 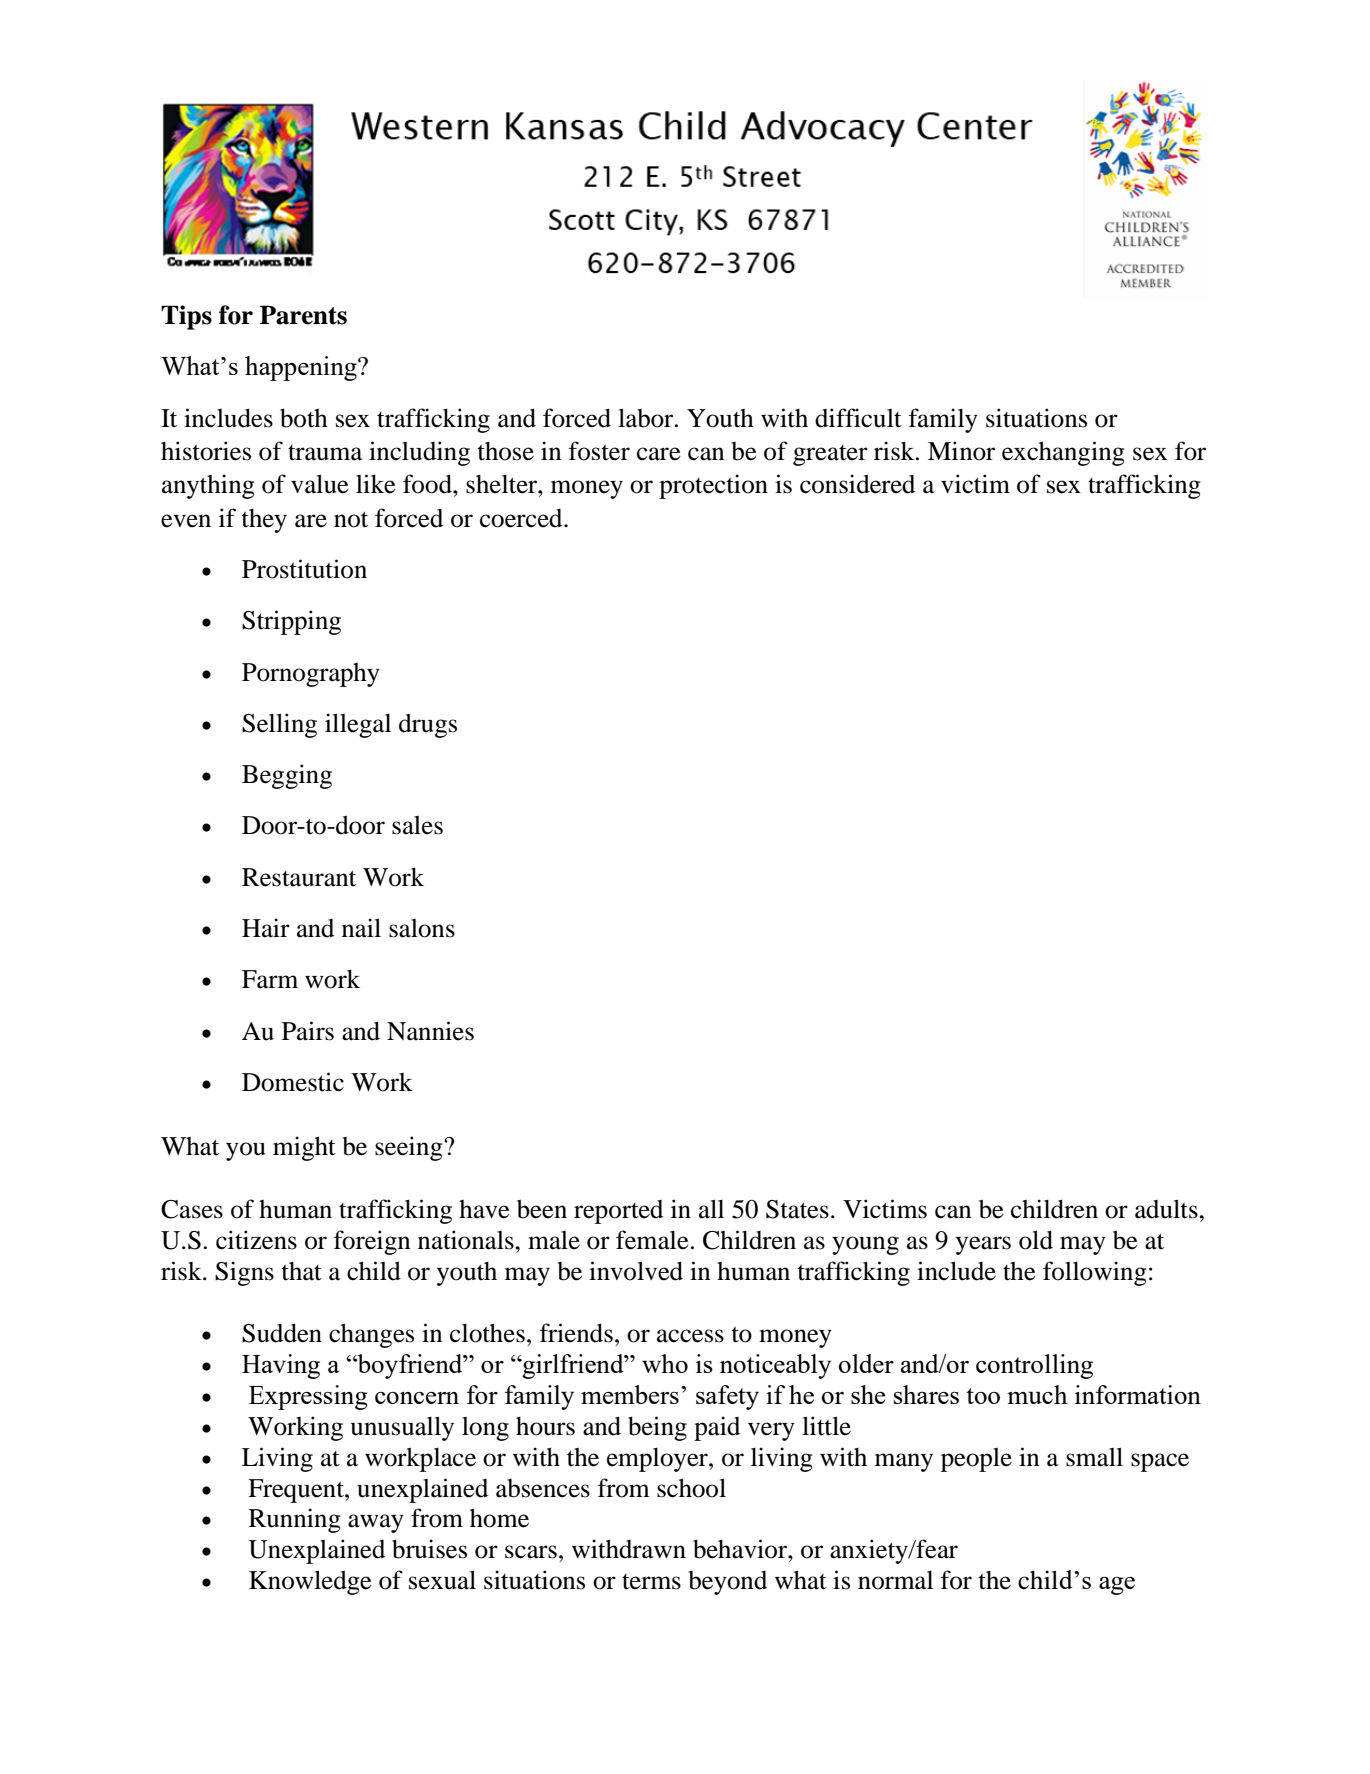 What do you see at coordinates (1167, 1209) in the document?
I see `adults` at bounding box center [1167, 1209].
